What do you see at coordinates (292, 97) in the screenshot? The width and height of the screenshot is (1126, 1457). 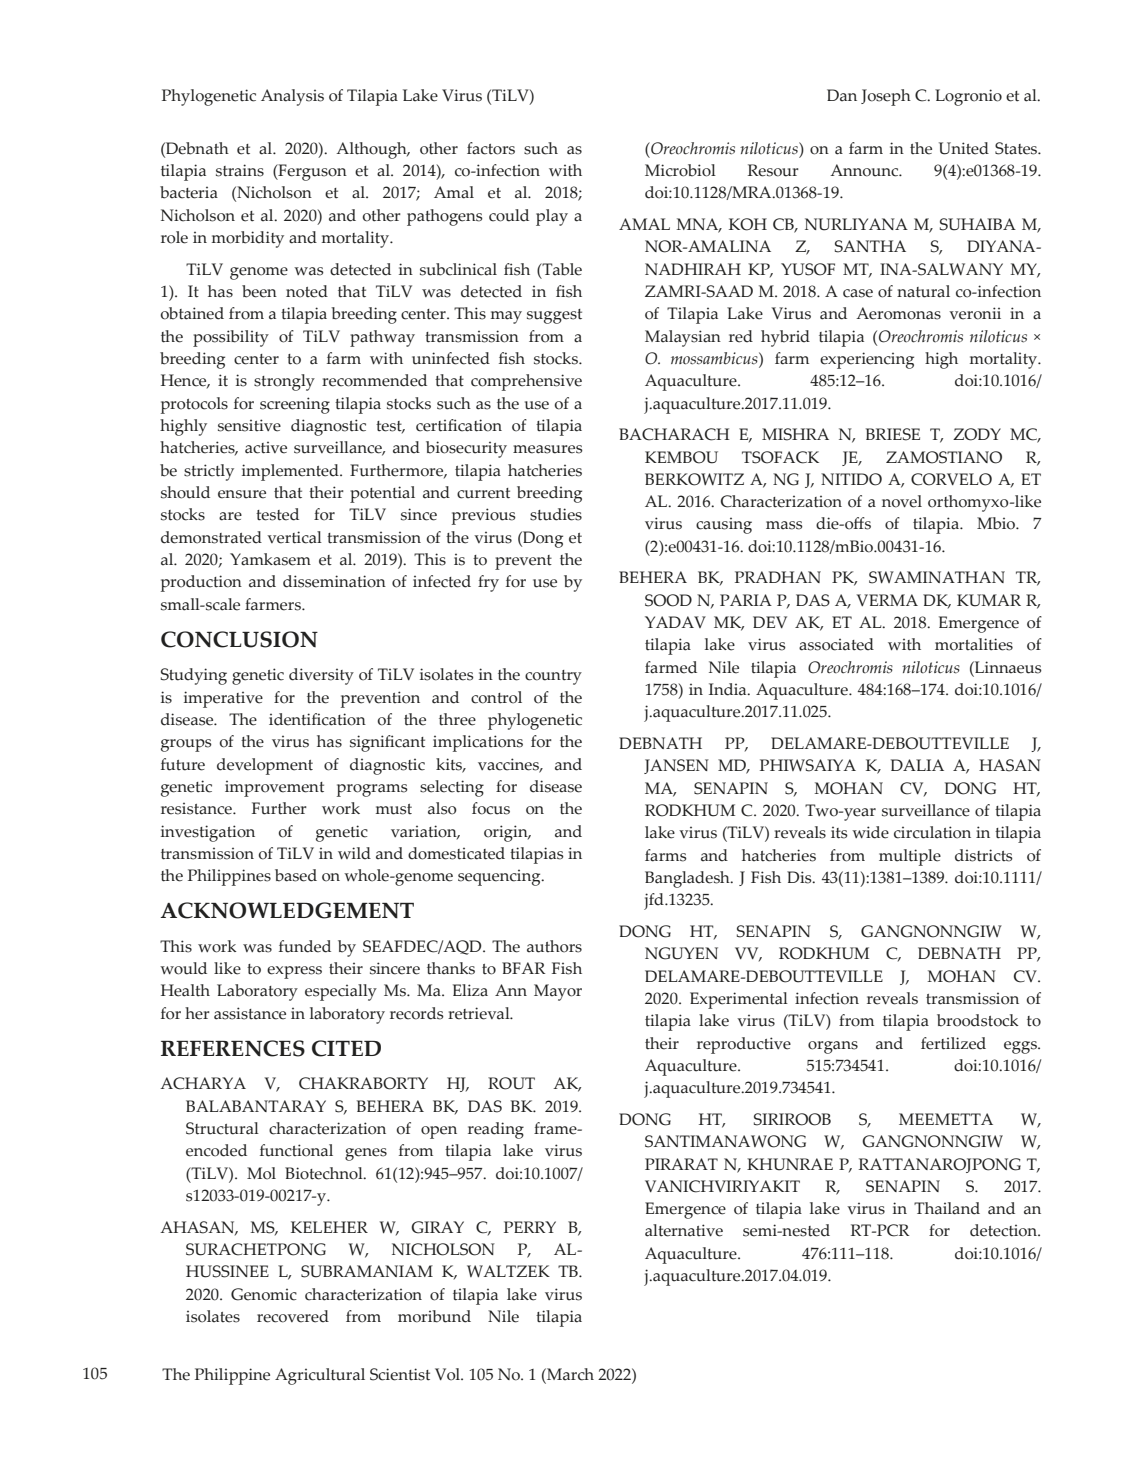 I see `Analysis` at bounding box center [292, 97].
